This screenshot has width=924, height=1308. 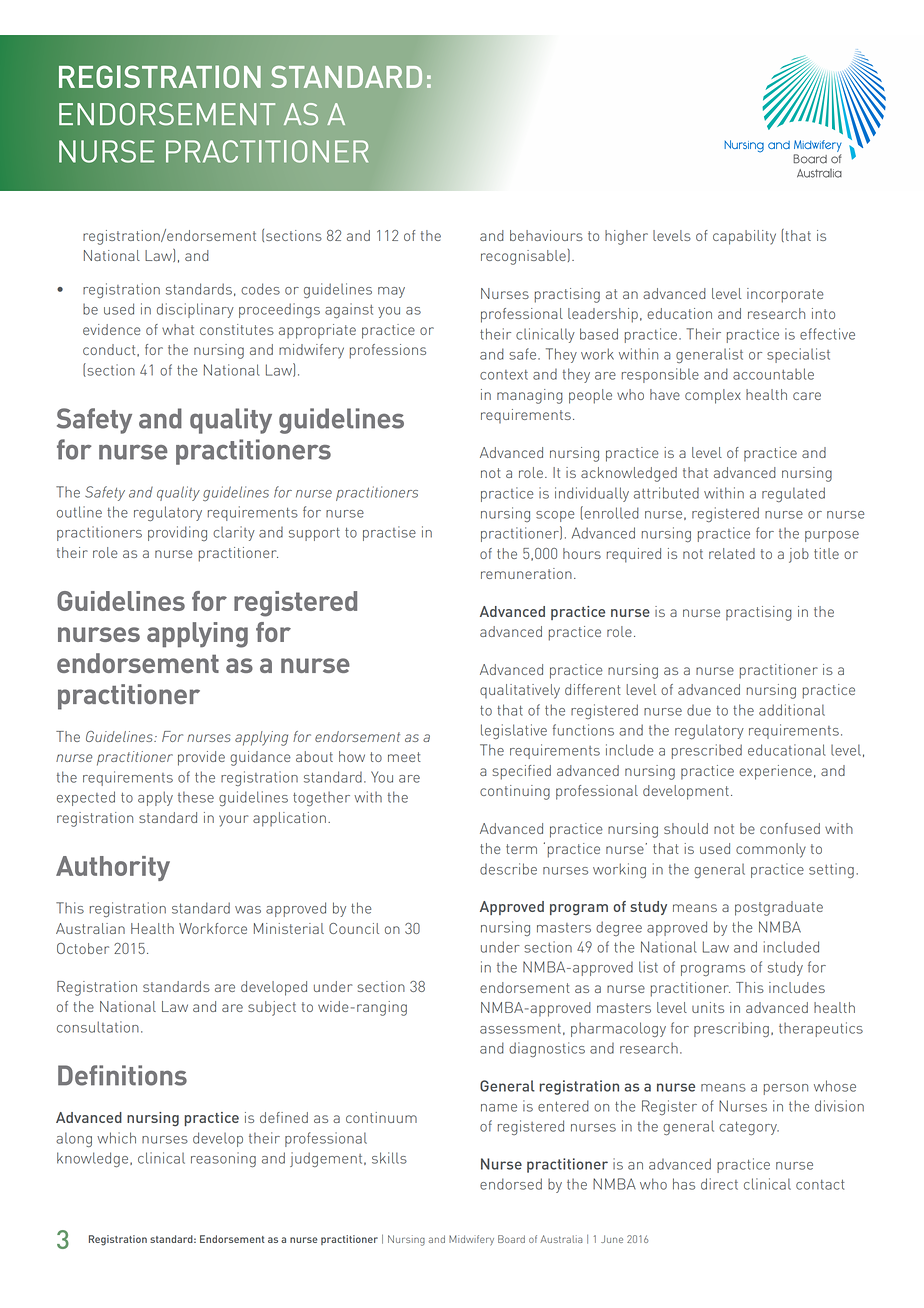 I want to click on capability, so click(x=744, y=237).
